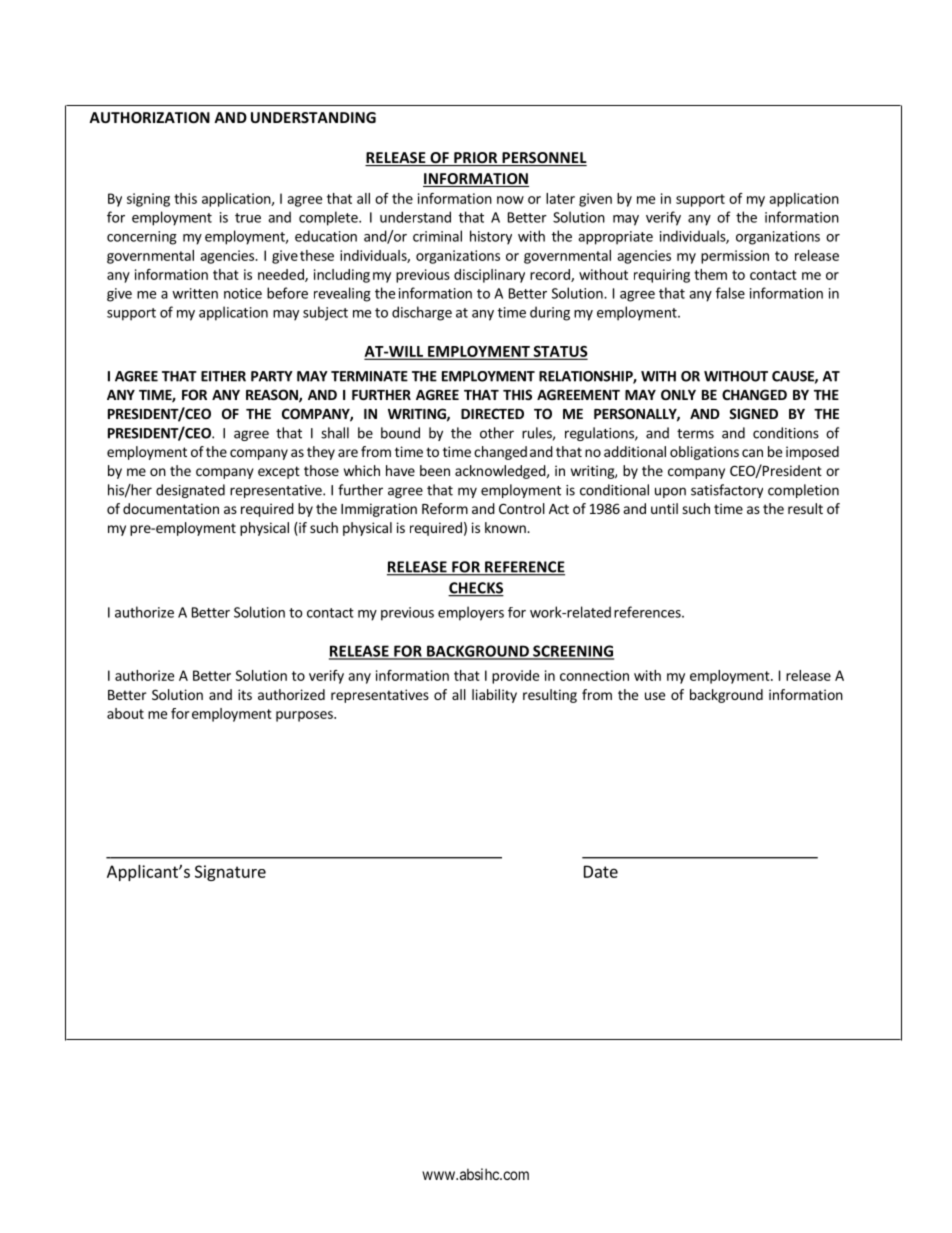  What do you see at coordinates (601, 871) in the screenshot?
I see `Date` at bounding box center [601, 871].
